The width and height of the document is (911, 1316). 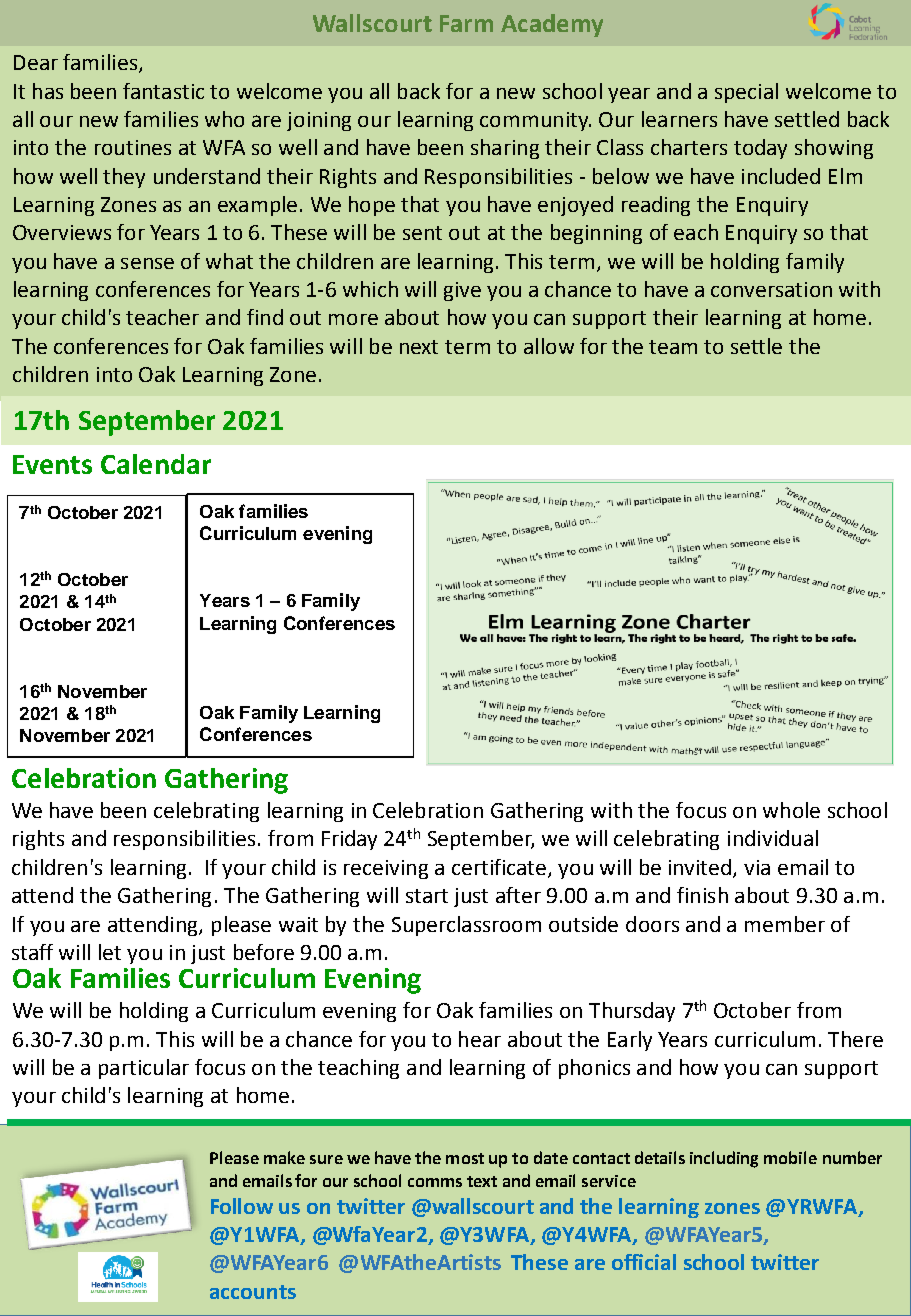 I want to click on Follow, so click(x=242, y=1206).
